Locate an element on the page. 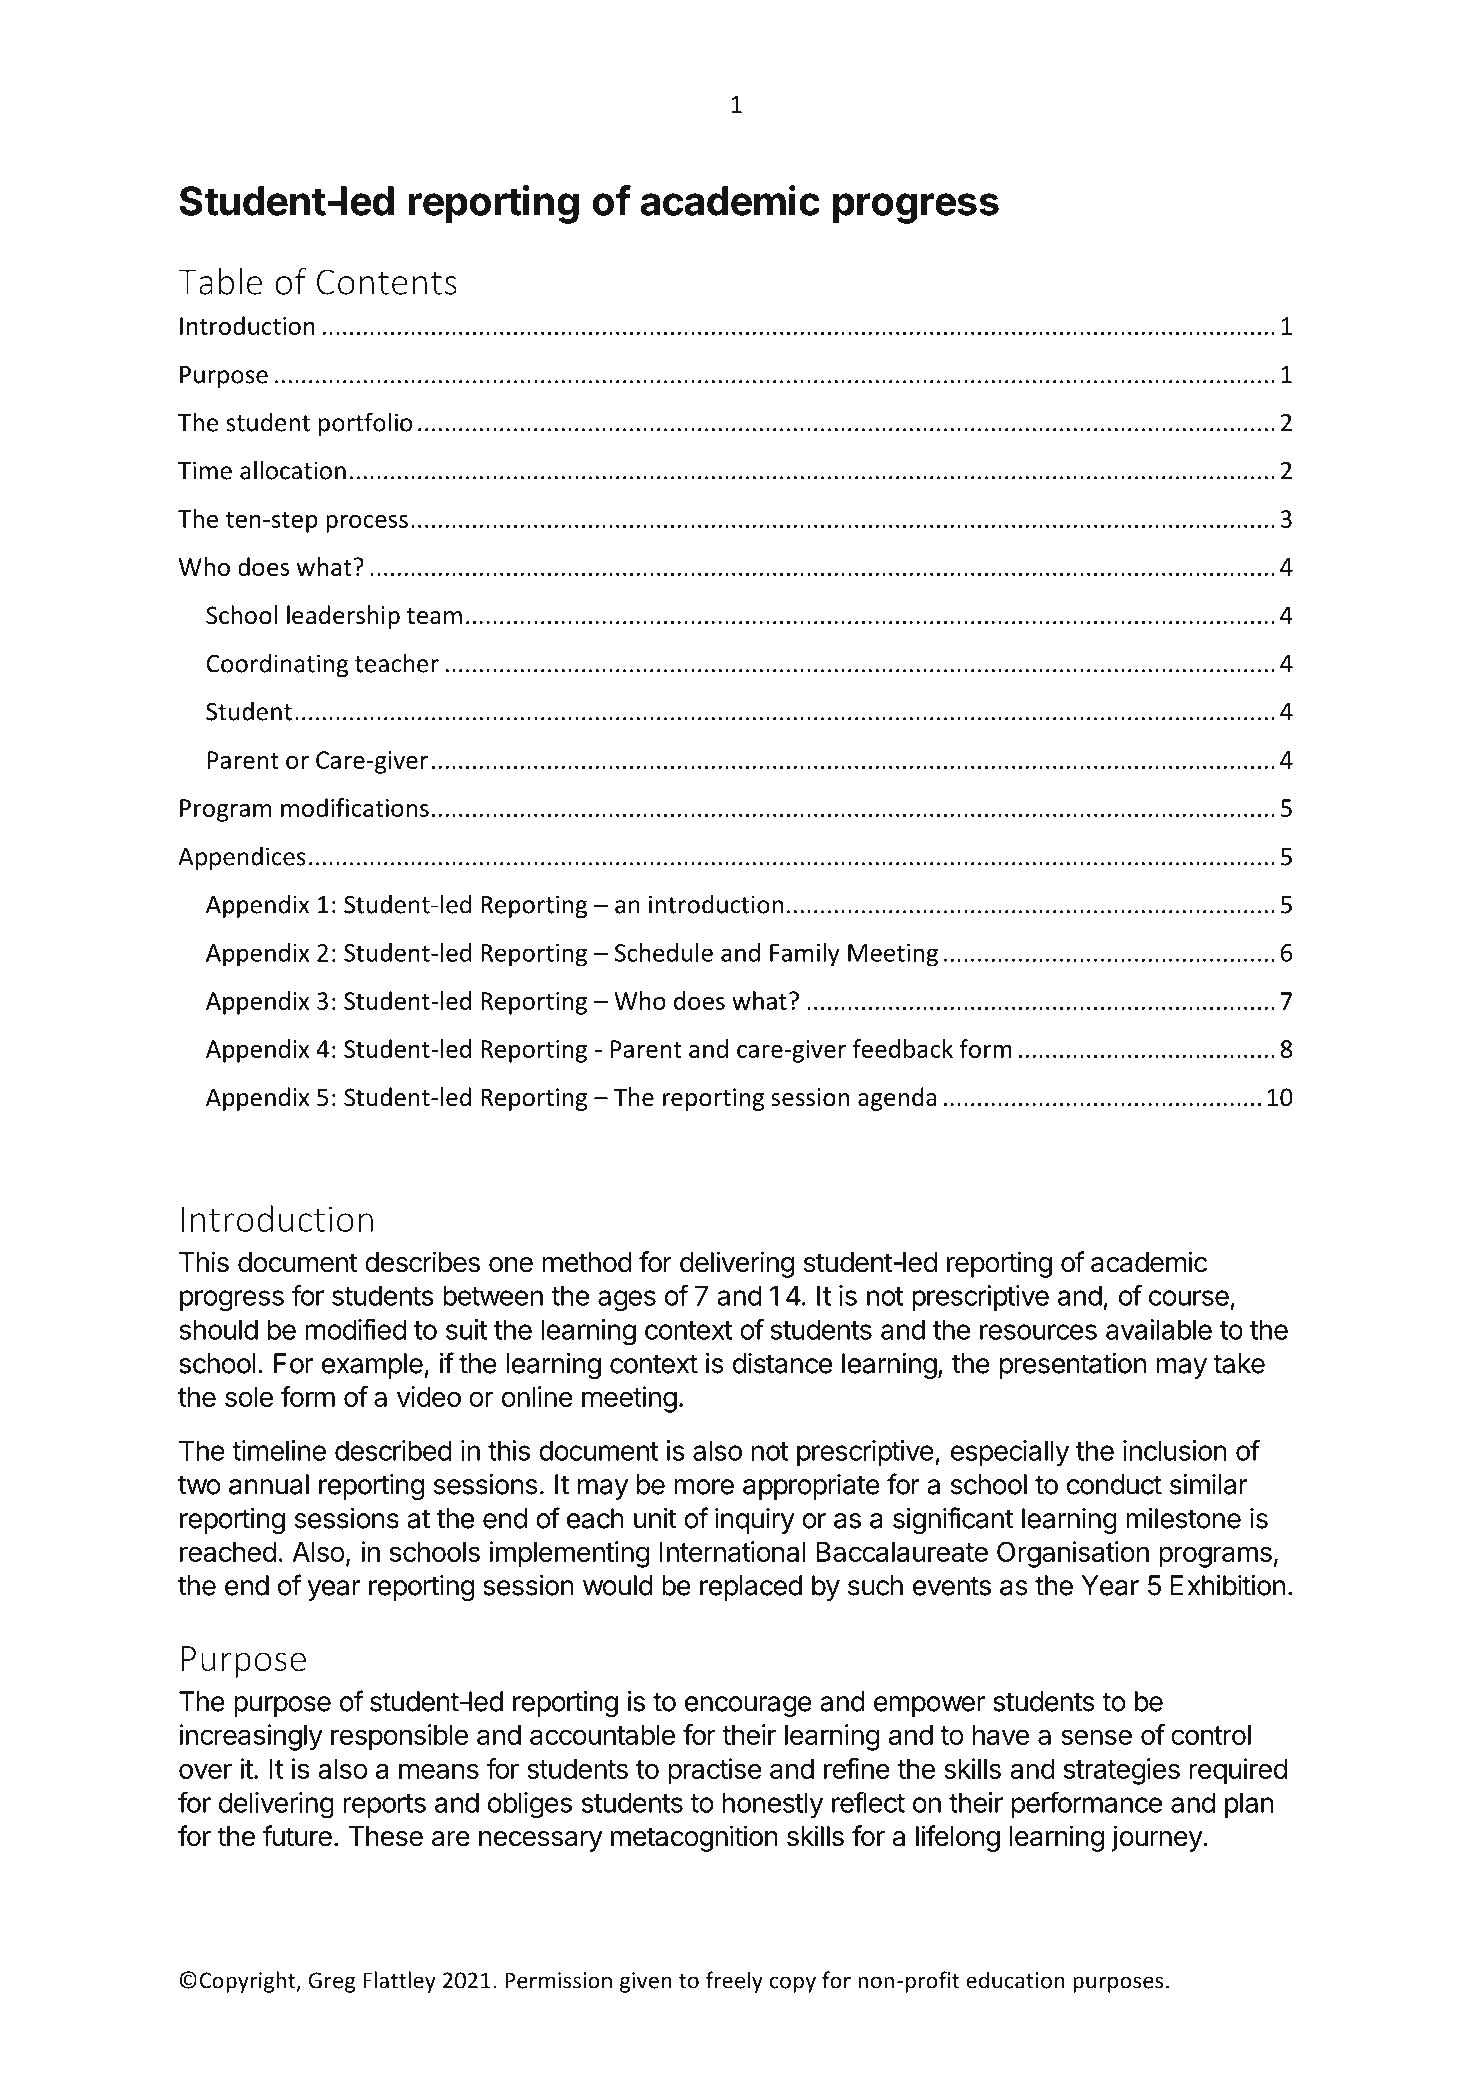 The image size is (1472, 2082). Contents is located at coordinates (387, 282).
